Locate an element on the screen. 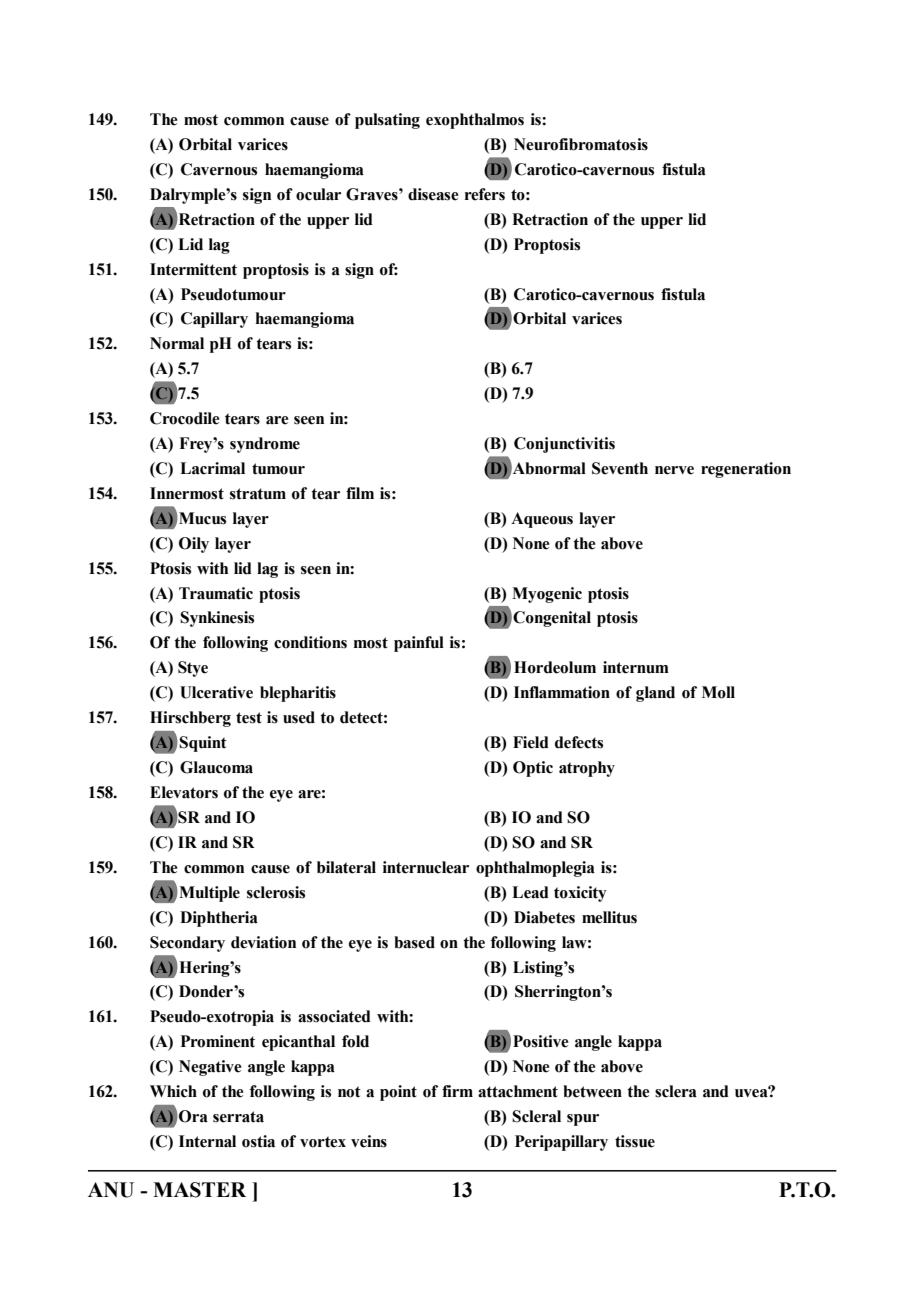 This screenshot has width=924, height=1308. Intermittent is located at coordinates (193, 269).
